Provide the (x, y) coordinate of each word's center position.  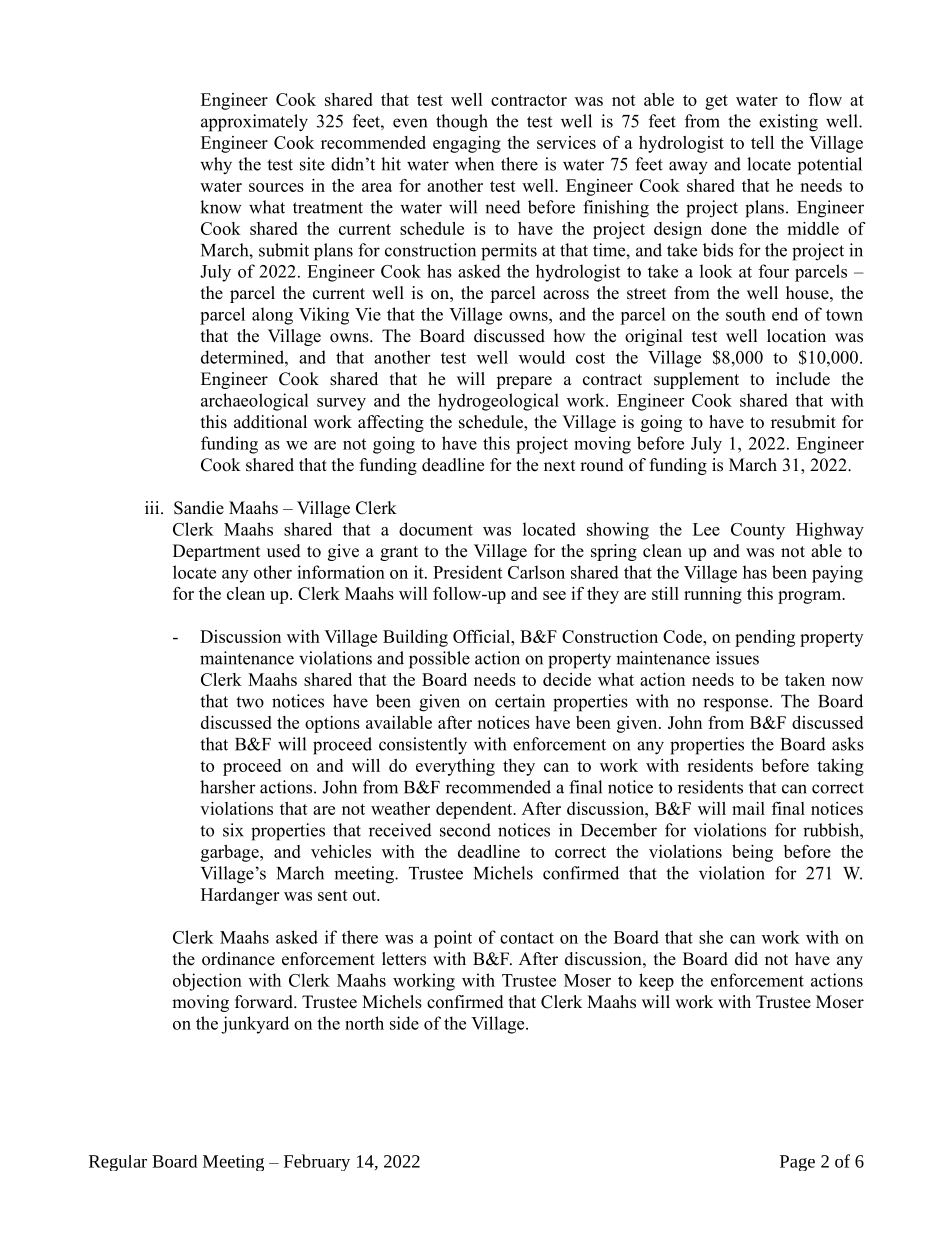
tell (762, 142)
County (758, 531)
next (559, 466)
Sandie (199, 508)
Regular (118, 1163)
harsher (228, 787)
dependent (475, 810)
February (317, 1162)
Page (797, 1163)
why (216, 166)
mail (748, 808)
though (462, 123)
